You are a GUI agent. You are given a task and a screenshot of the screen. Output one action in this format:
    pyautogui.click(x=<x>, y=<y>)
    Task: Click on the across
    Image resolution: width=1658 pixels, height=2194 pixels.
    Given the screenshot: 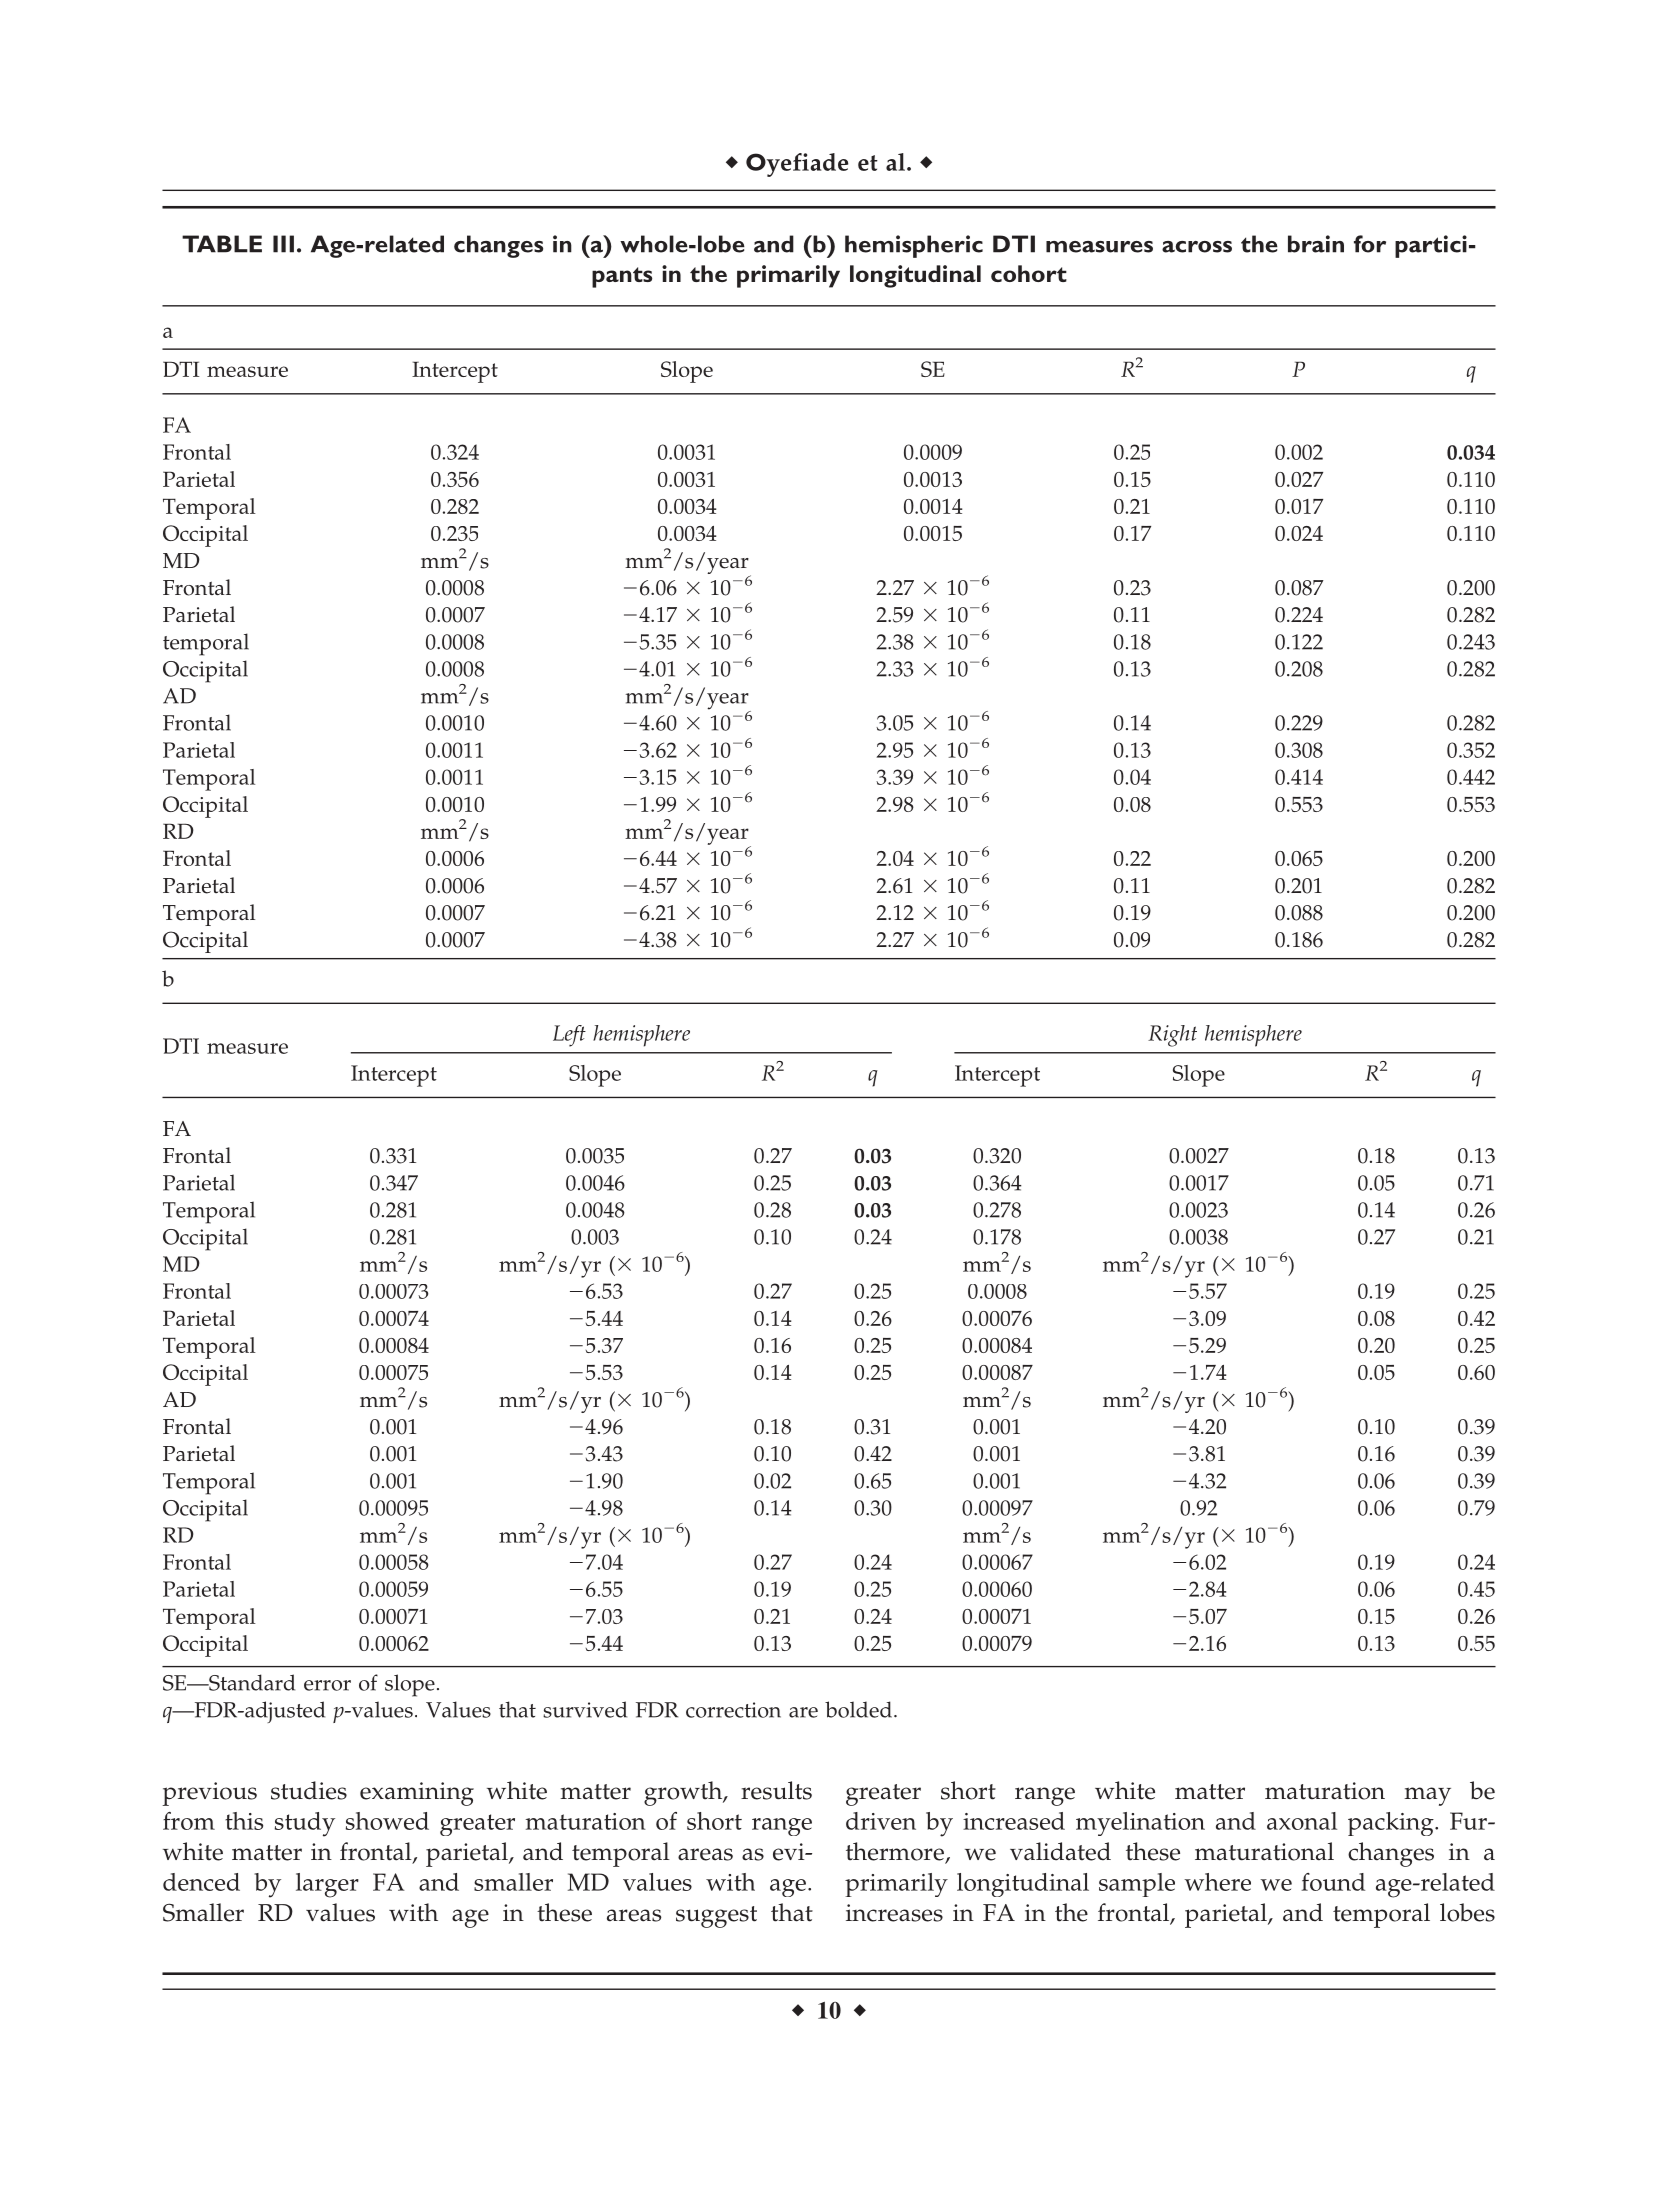 What is the action you would take?
    pyautogui.click(x=1197, y=247)
